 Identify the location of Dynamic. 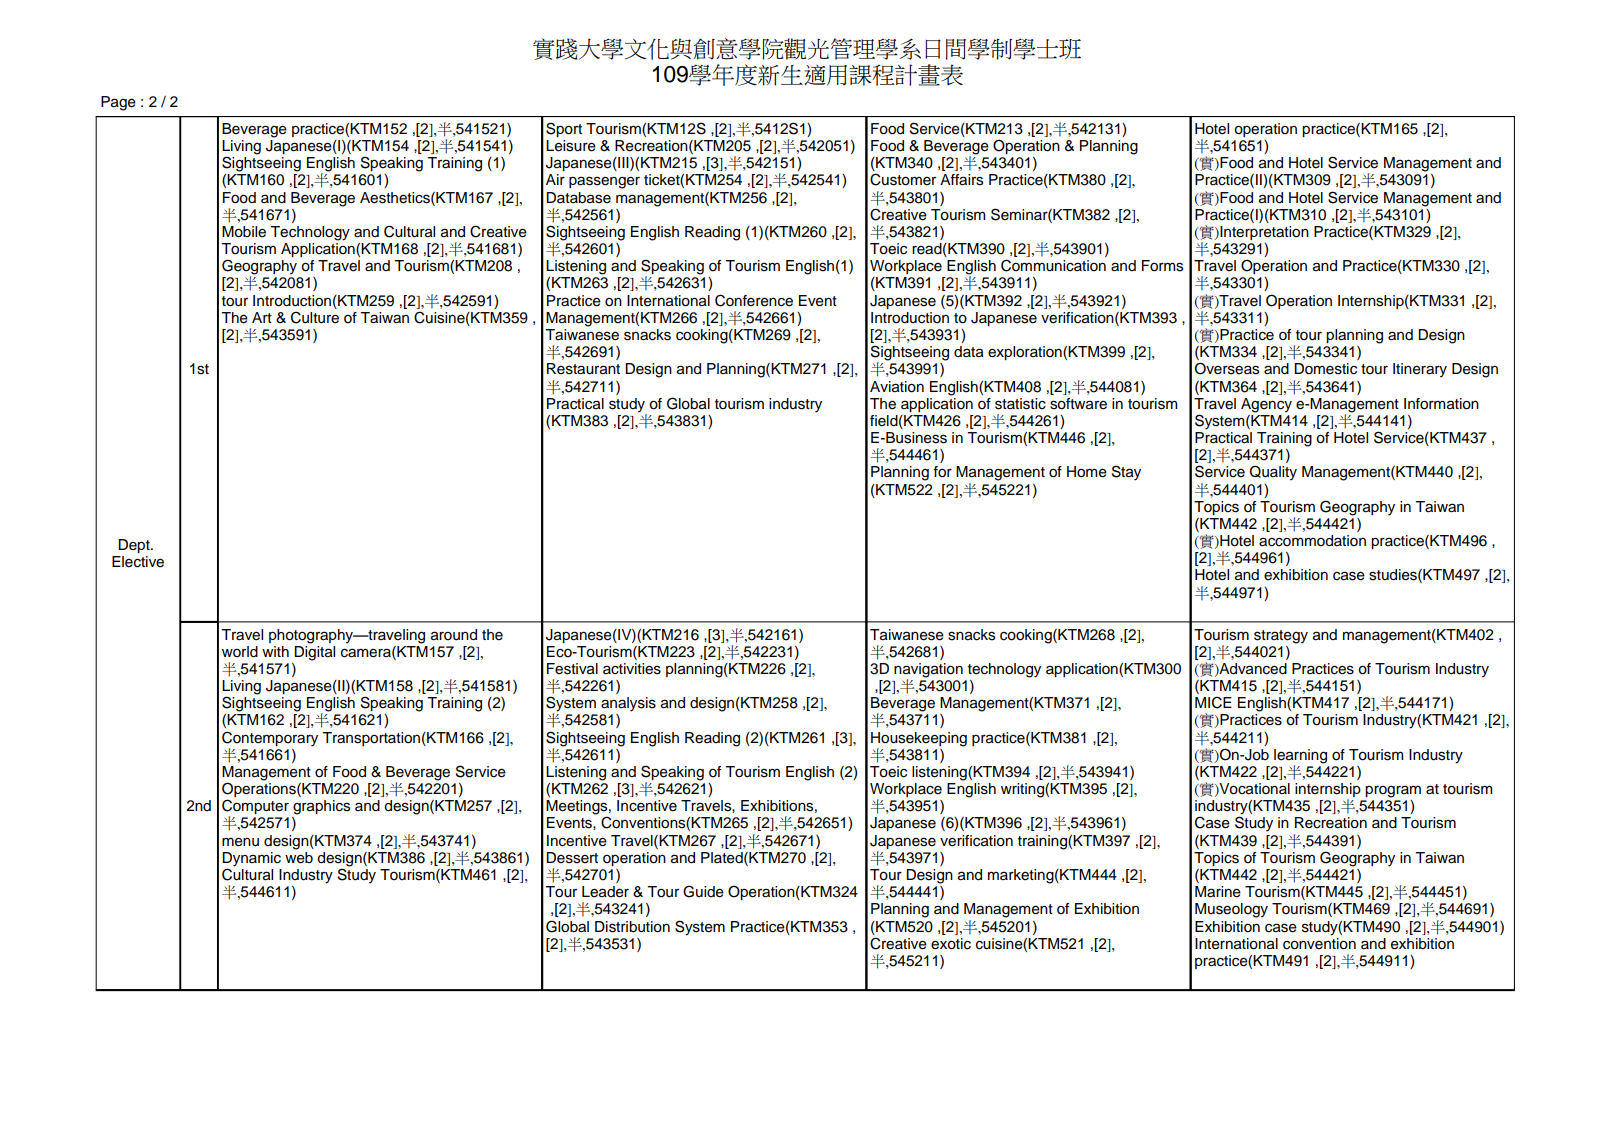
(251, 860).
